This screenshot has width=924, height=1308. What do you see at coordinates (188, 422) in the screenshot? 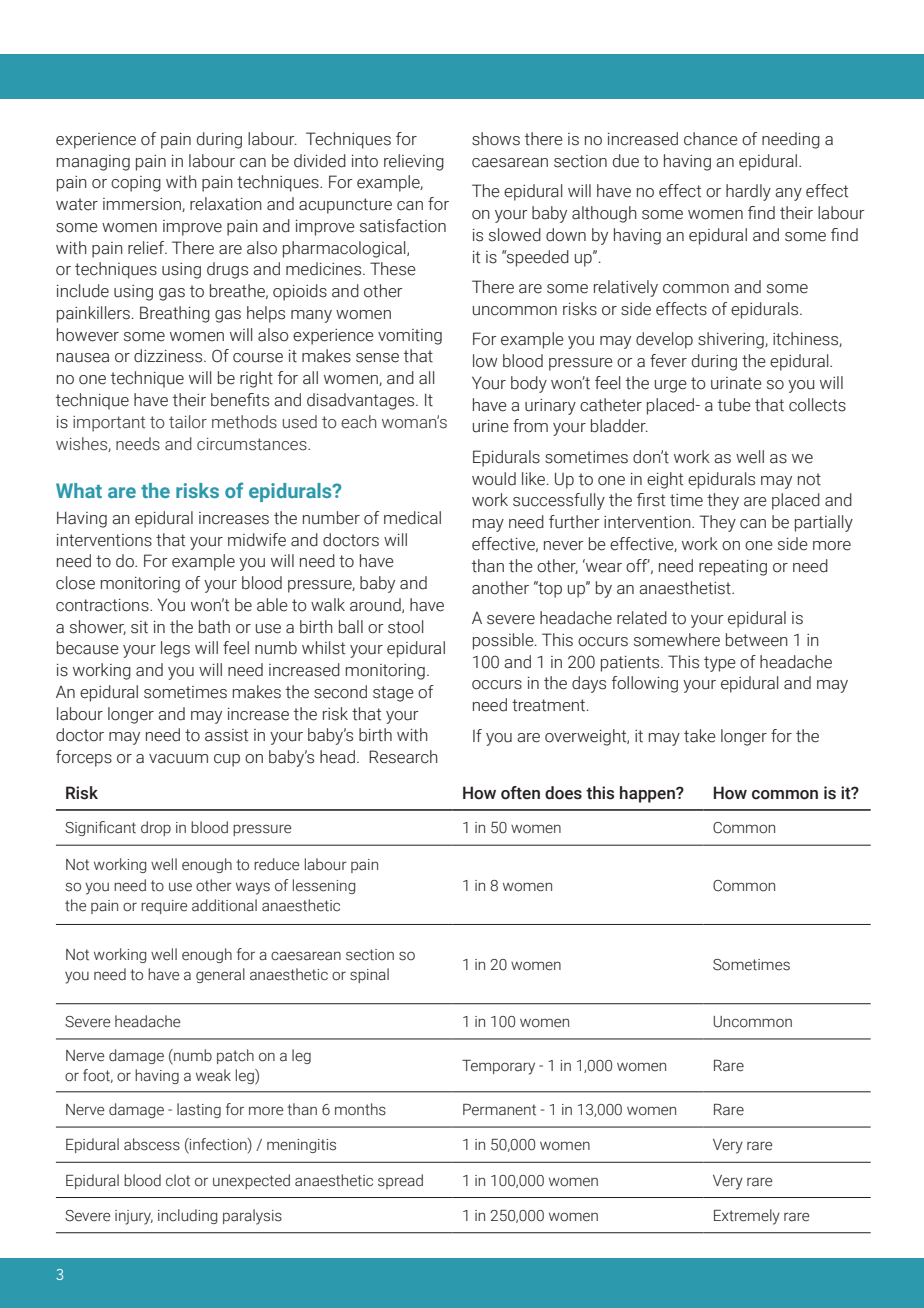
I see `tailor` at bounding box center [188, 422].
